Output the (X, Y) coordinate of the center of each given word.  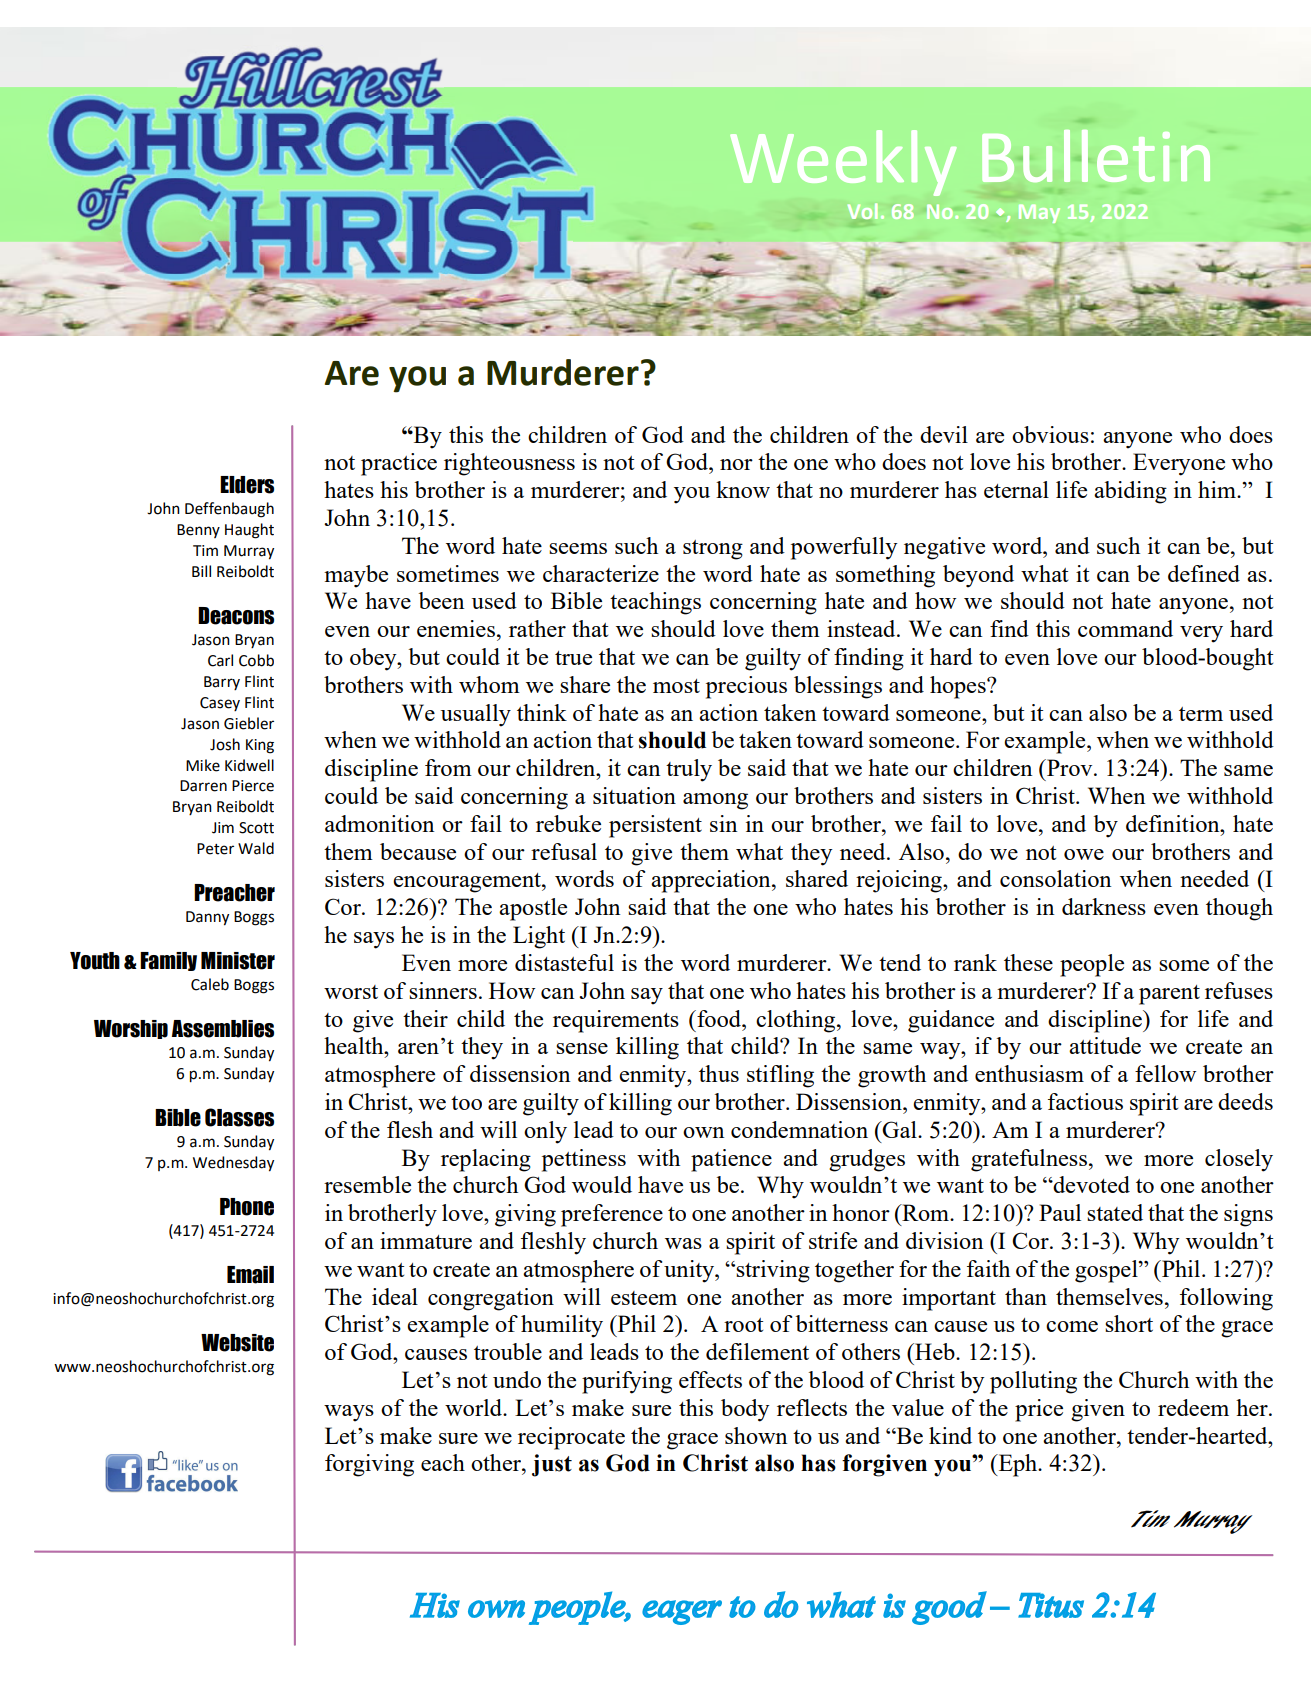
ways (349, 1413)
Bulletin (1096, 156)
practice (399, 464)
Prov (1070, 767)
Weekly (843, 163)
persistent (655, 826)
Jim (223, 828)
